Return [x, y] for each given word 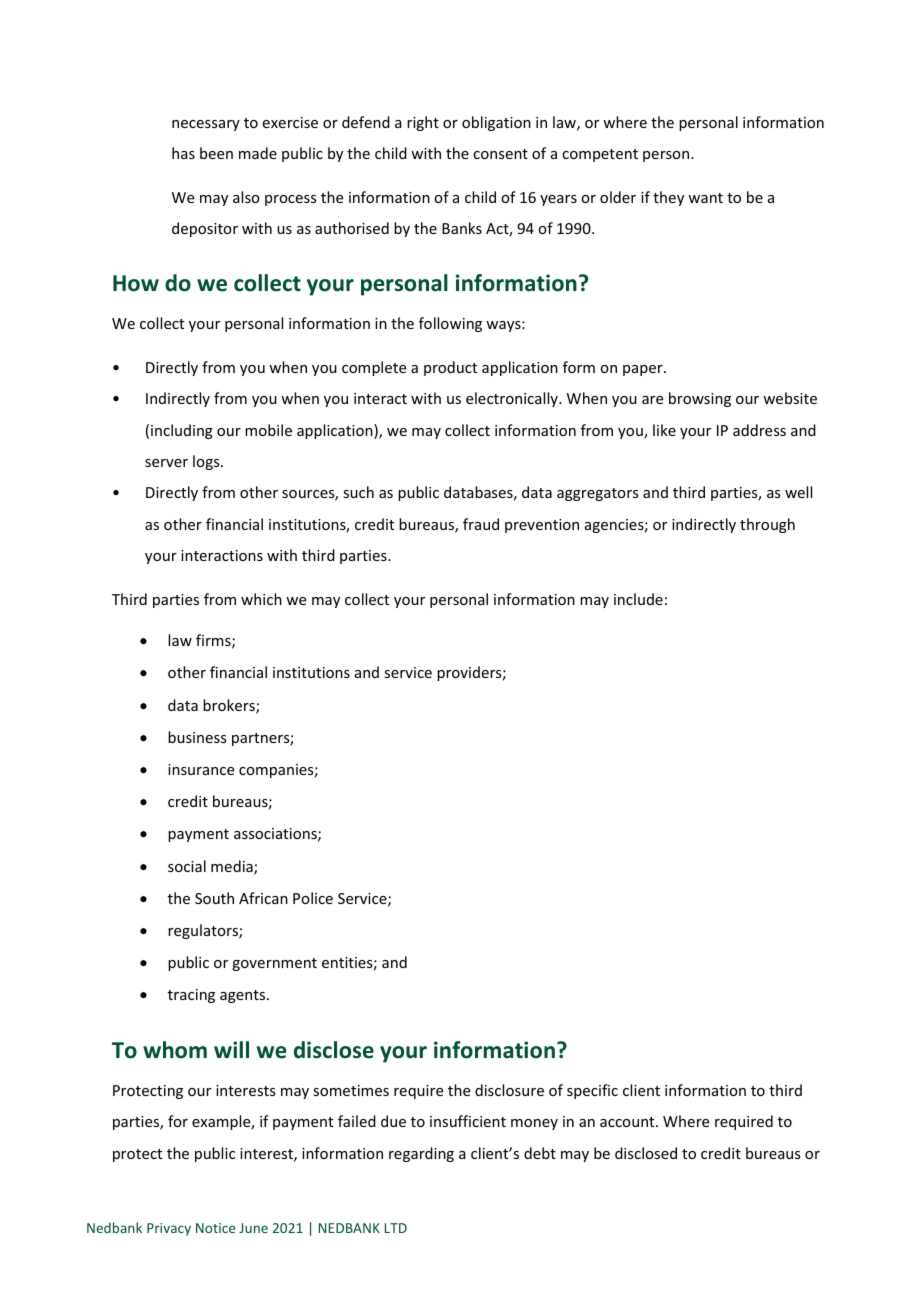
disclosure [509, 1090]
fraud [481, 524]
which [261, 599]
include [638, 599]
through [767, 525]
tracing [191, 996]
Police [313, 898]
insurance [201, 769]
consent [500, 154]
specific [592, 1091]
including [182, 431]
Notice [215, 1228]
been [216, 153]
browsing [700, 399]
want [705, 198]
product [450, 368]
